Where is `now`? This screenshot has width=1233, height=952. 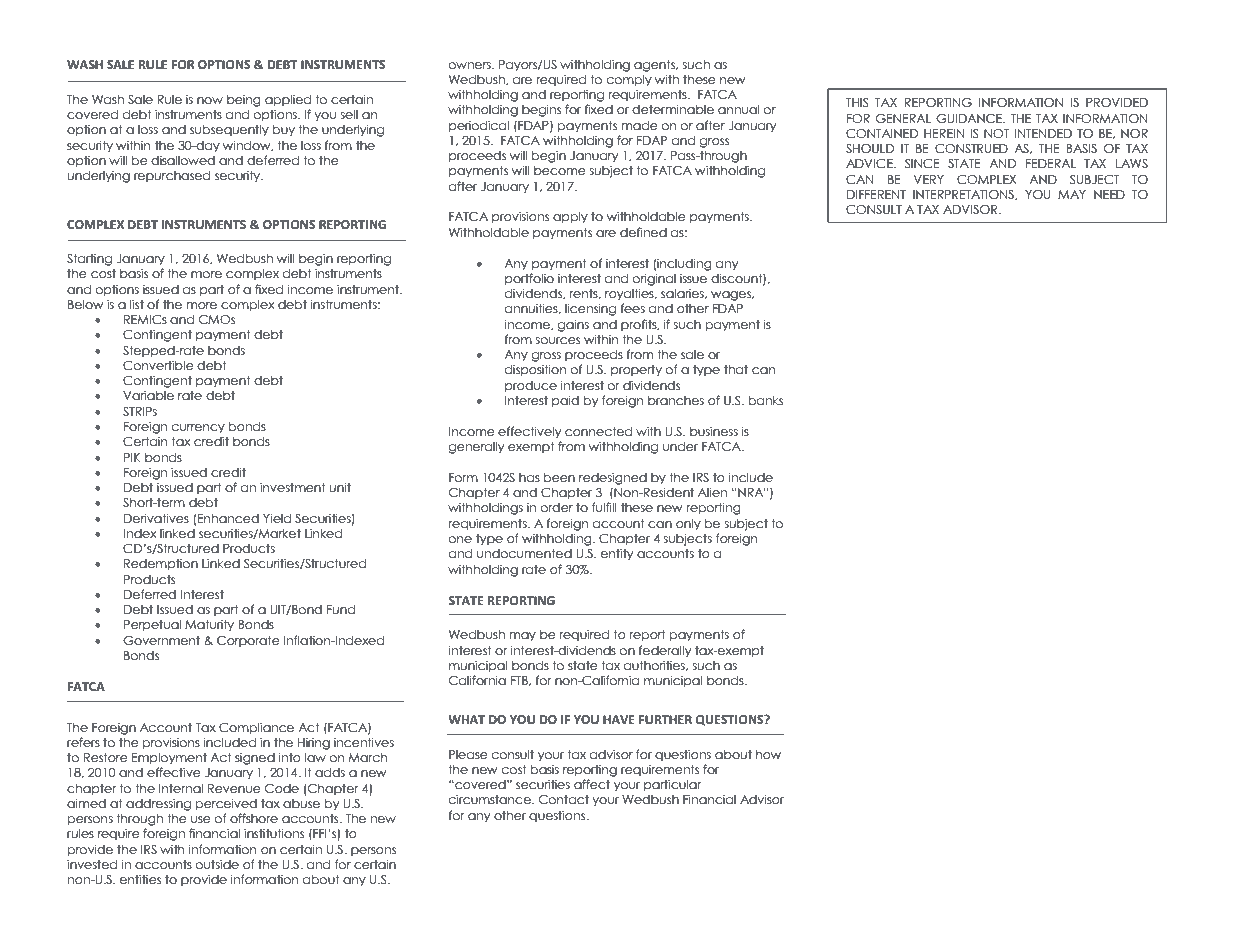
now is located at coordinates (210, 100).
